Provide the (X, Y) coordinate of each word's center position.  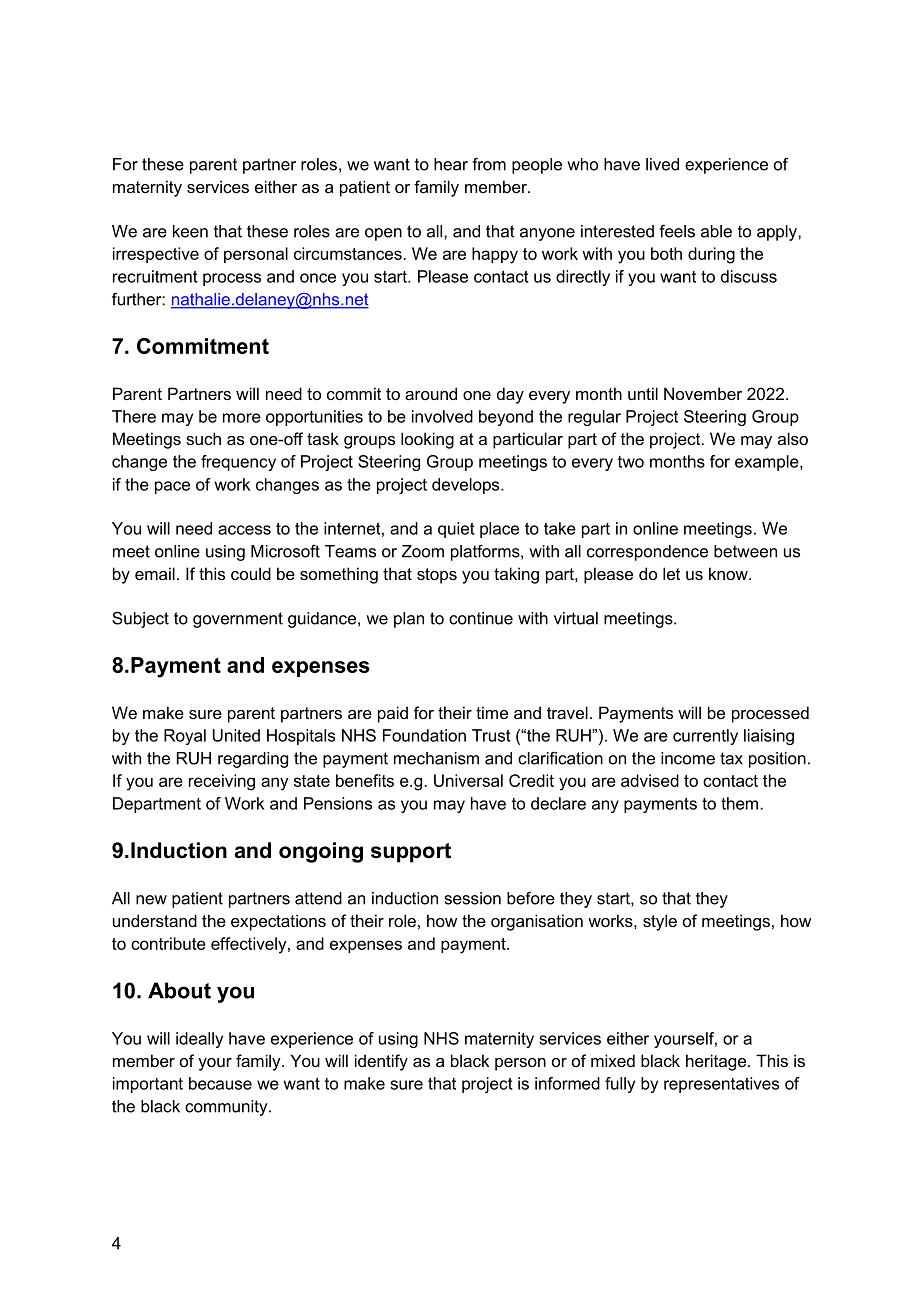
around (431, 393)
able (716, 231)
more (242, 418)
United (236, 735)
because (220, 1083)
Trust (491, 735)
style (660, 922)
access (244, 530)
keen (190, 231)
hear (451, 164)
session (473, 898)
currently (705, 737)
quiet (456, 530)
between (745, 551)
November (703, 393)
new (151, 900)
